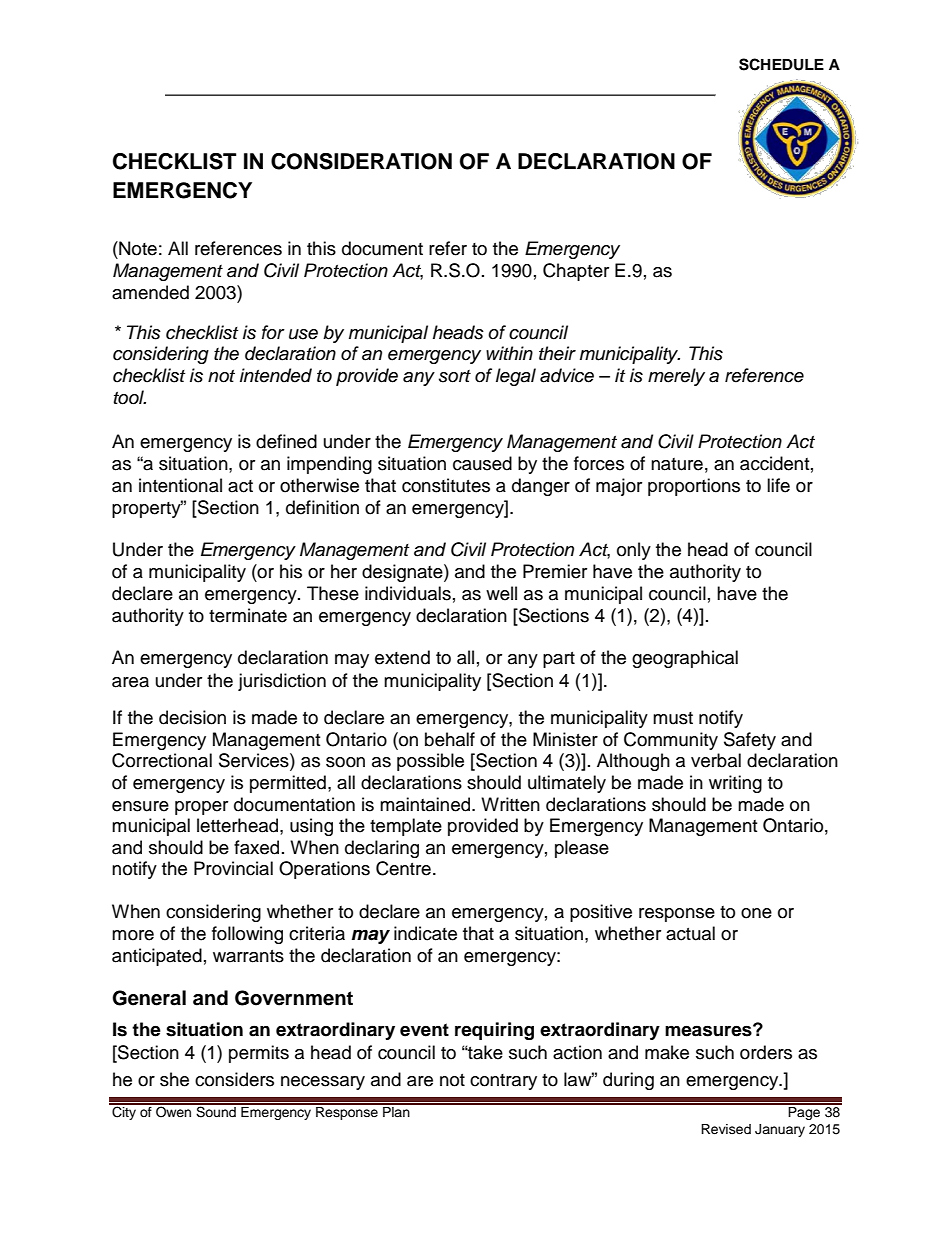 The image size is (952, 1233). Describe the element at coordinates (781, 64) in the page. I see `SCHEDULE` at that location.
